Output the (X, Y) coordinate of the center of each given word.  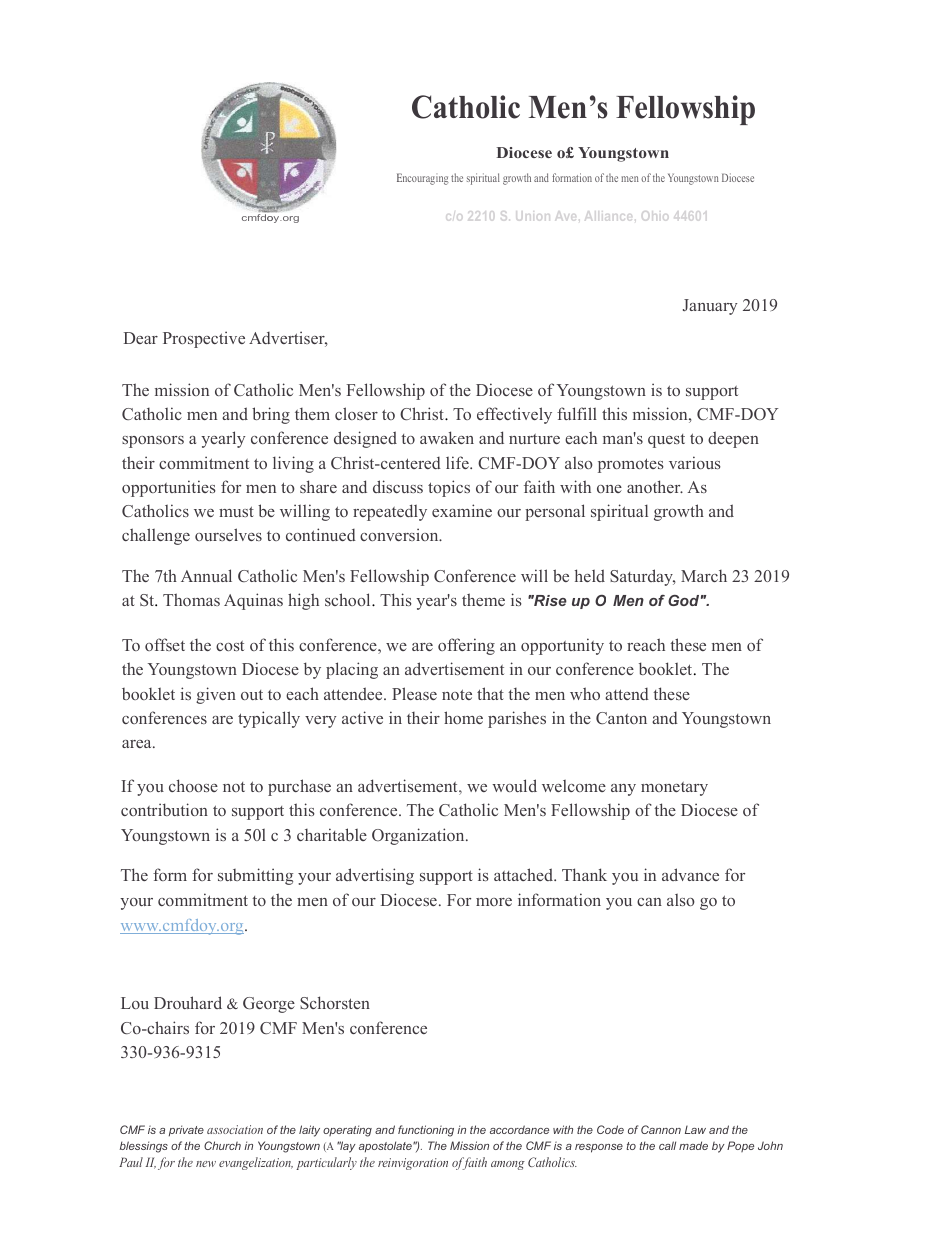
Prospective (204, 339)
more (494, 902)
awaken (447, 437)
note (457, 694)
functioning (426, 1131)
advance (690, 874)
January (710, 307)
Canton (621, 718)
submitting (255, 876)
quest (666, 441)
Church (222, 1145)
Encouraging (423, 179)
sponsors (153, 442)
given (216, 695)
